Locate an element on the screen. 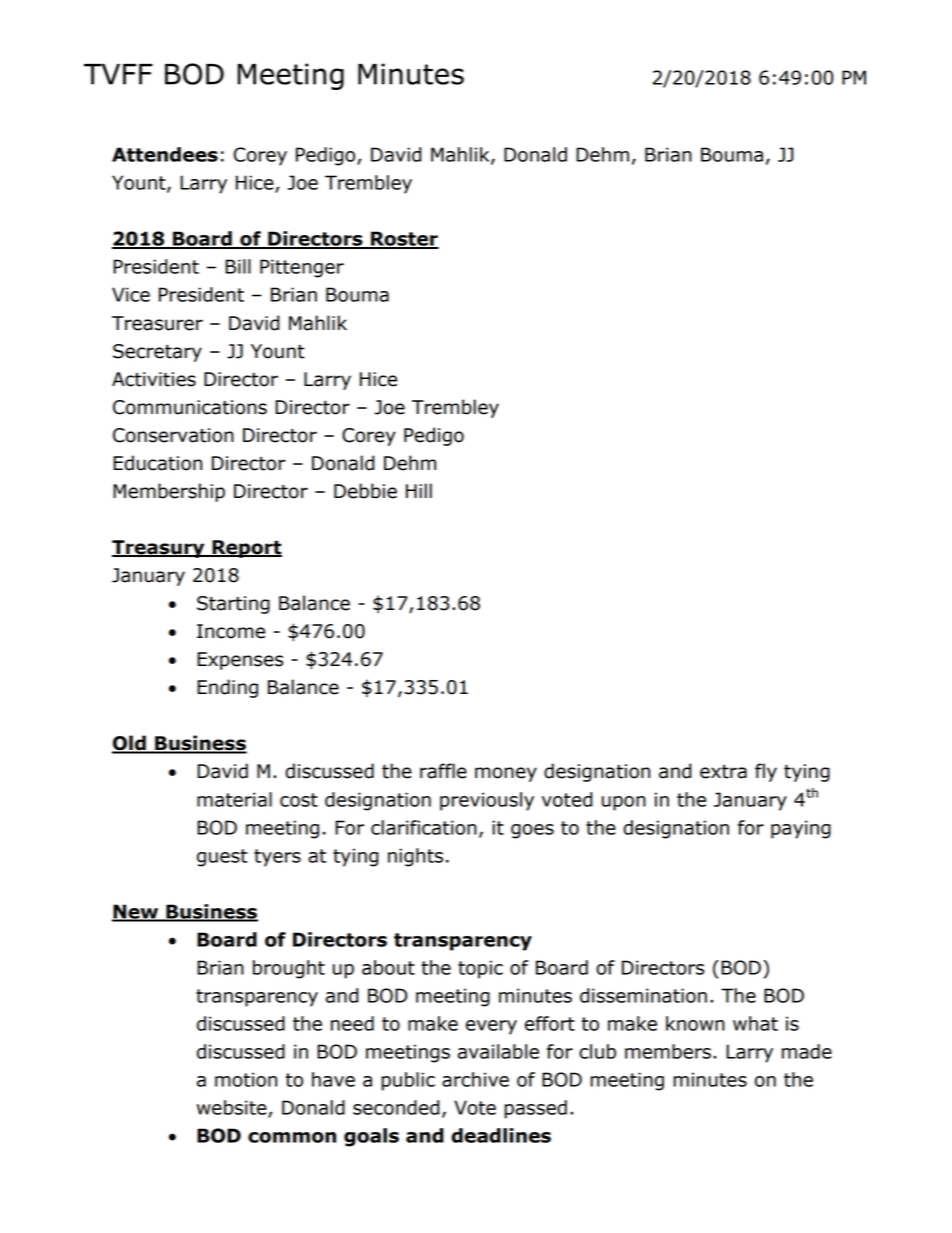 This screenshot has height=1233, width=952. Education is located at coordinates (157, 463).
